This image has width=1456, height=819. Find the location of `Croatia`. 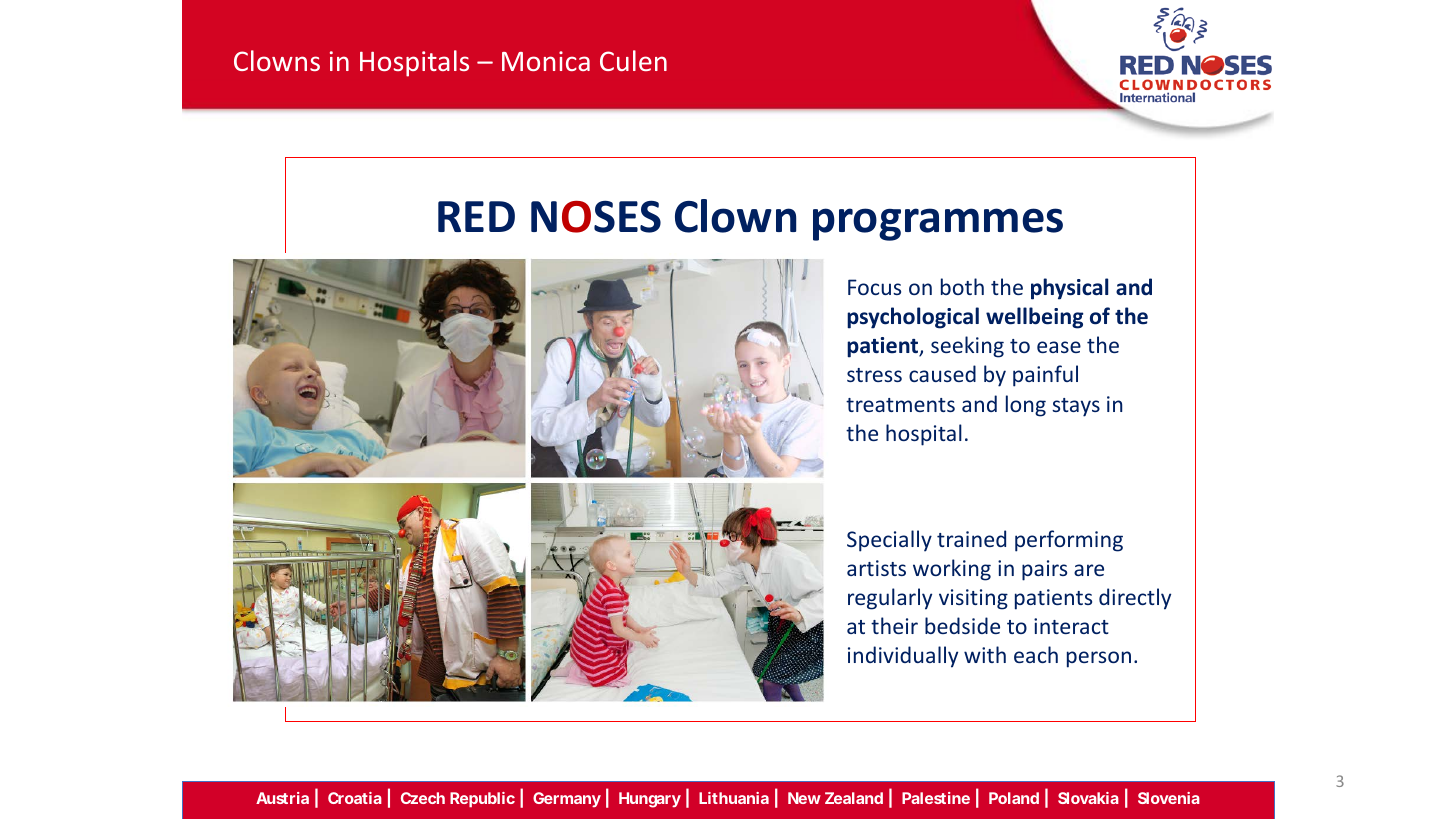

Croatia is located at coordinates (355, 798).
